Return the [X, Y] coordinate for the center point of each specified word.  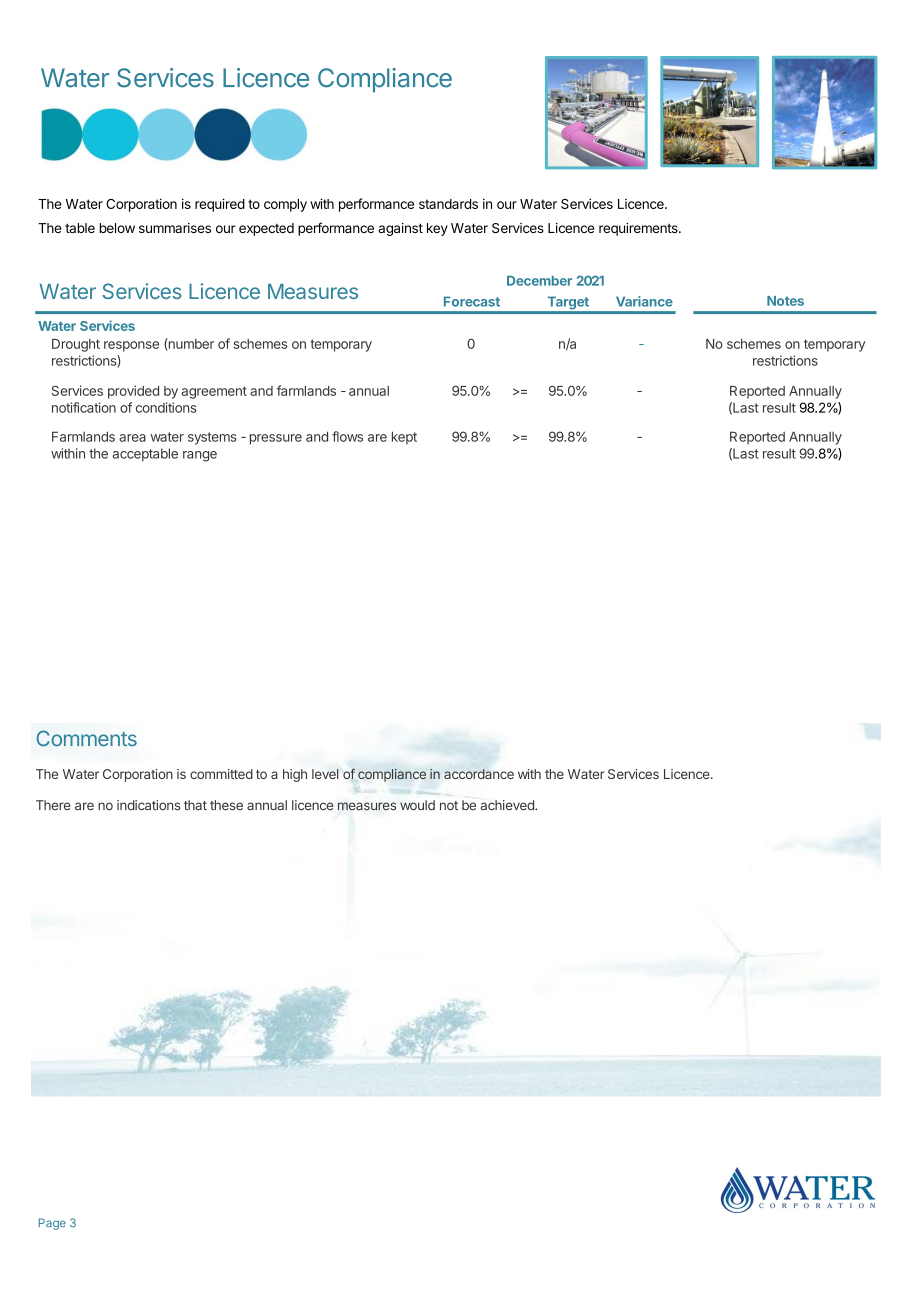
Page [52, 1224]
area [132, 438]
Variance [644, 301]
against [400, 229]
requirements [639, 229]
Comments [86, 738]
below [117, 228]
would [417, 805]
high [295, 775]
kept [404, 438]
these [226, 805]
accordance [479, 774]
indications [149, 805]
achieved [508, 805]
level [325, 774]
